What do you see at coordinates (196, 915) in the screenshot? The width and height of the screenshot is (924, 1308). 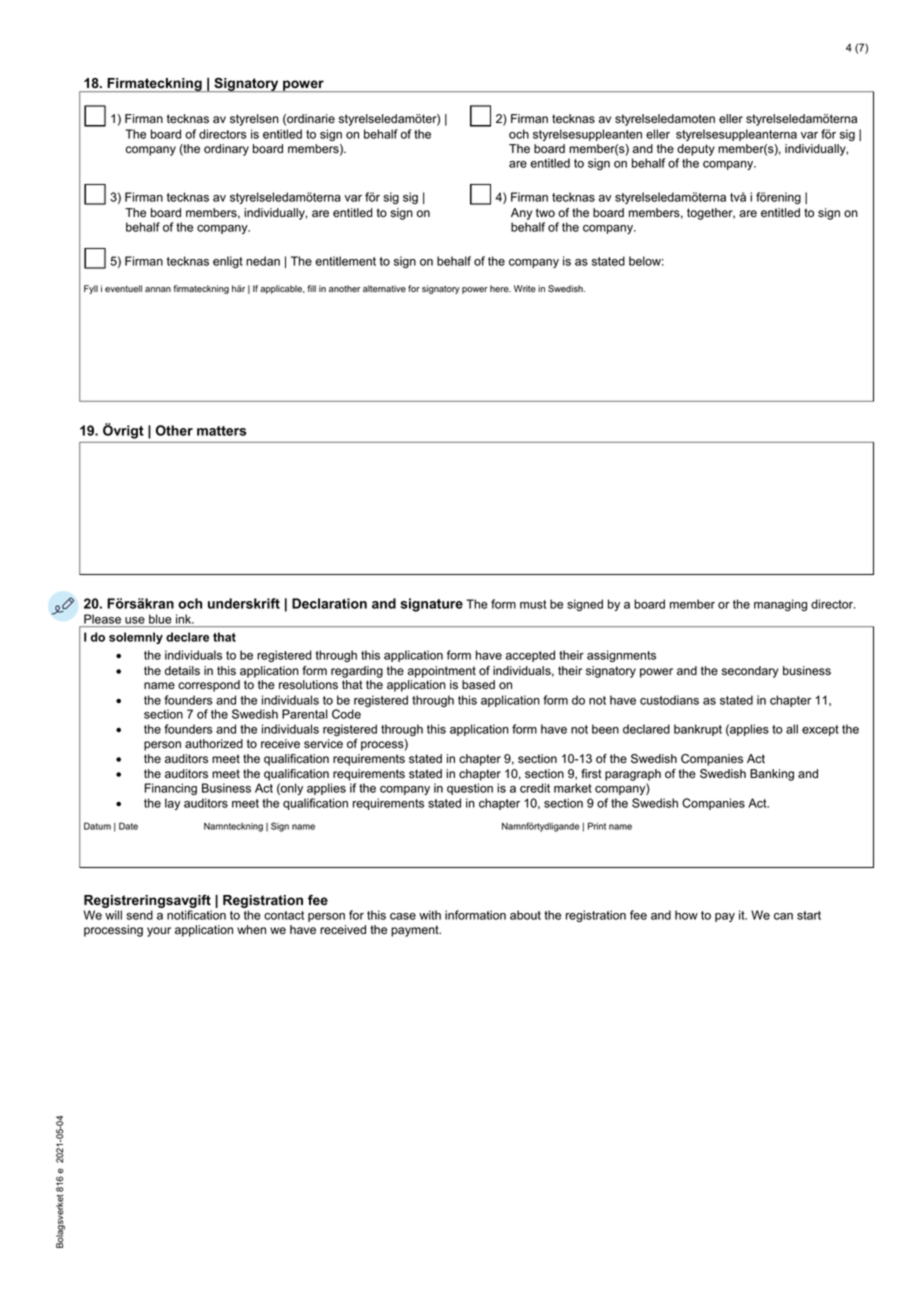 I see `notification` at bounding box center [196, 915].
